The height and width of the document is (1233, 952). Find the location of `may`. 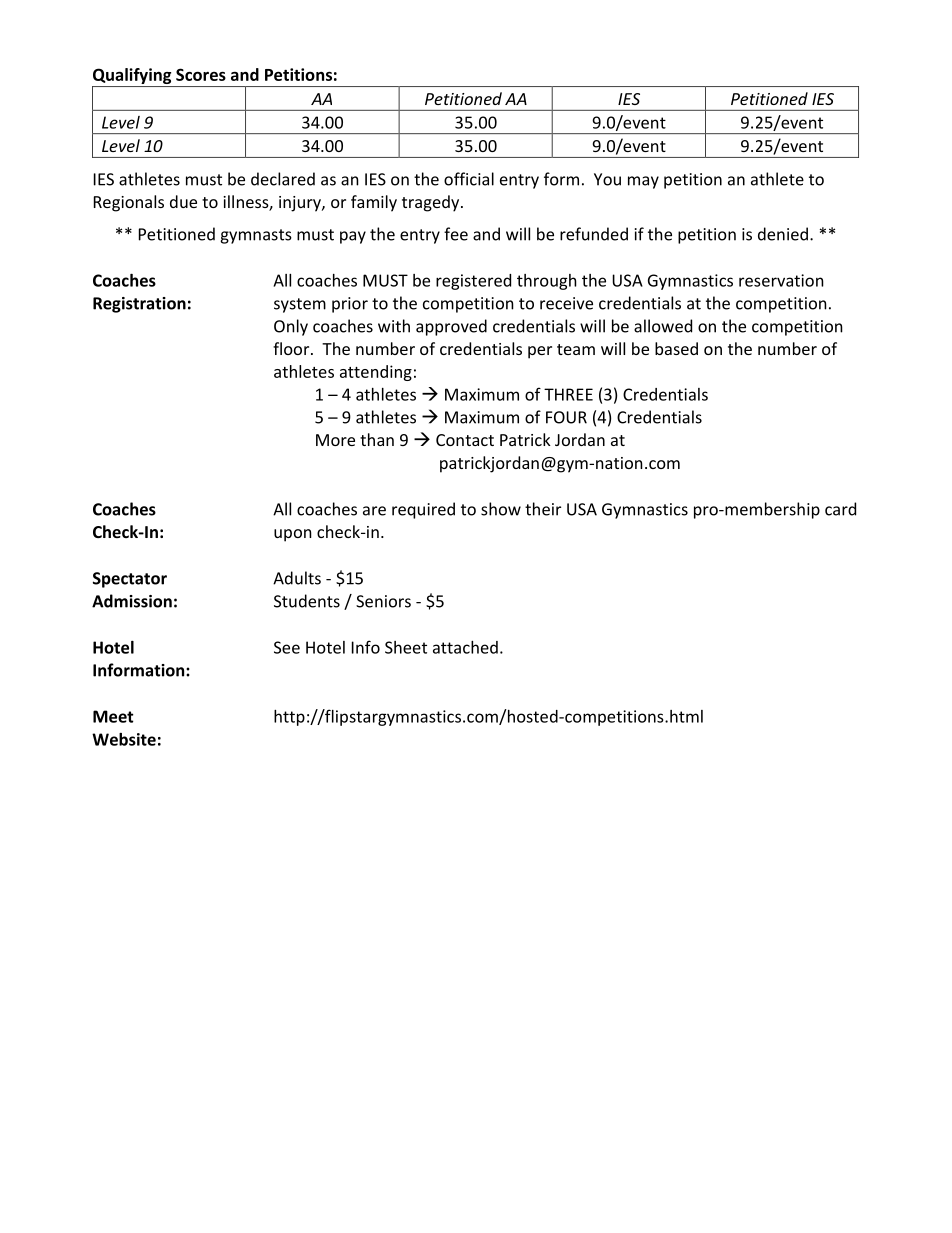

may is located at coordinates (643, 182).
